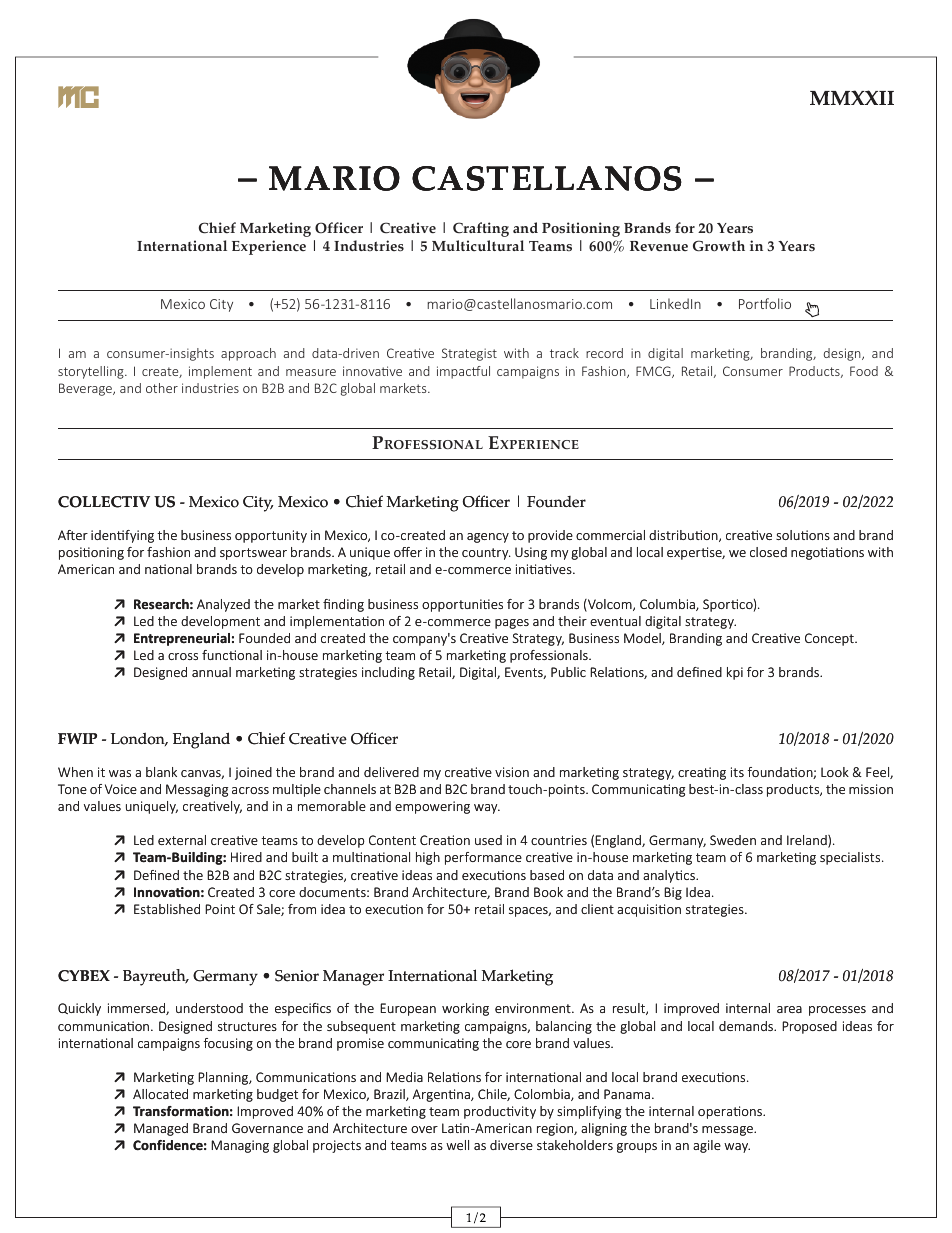 Image resolution: width=952 pixels, height=1233 pixels. I want to click on innovative, so click(372, 371).
